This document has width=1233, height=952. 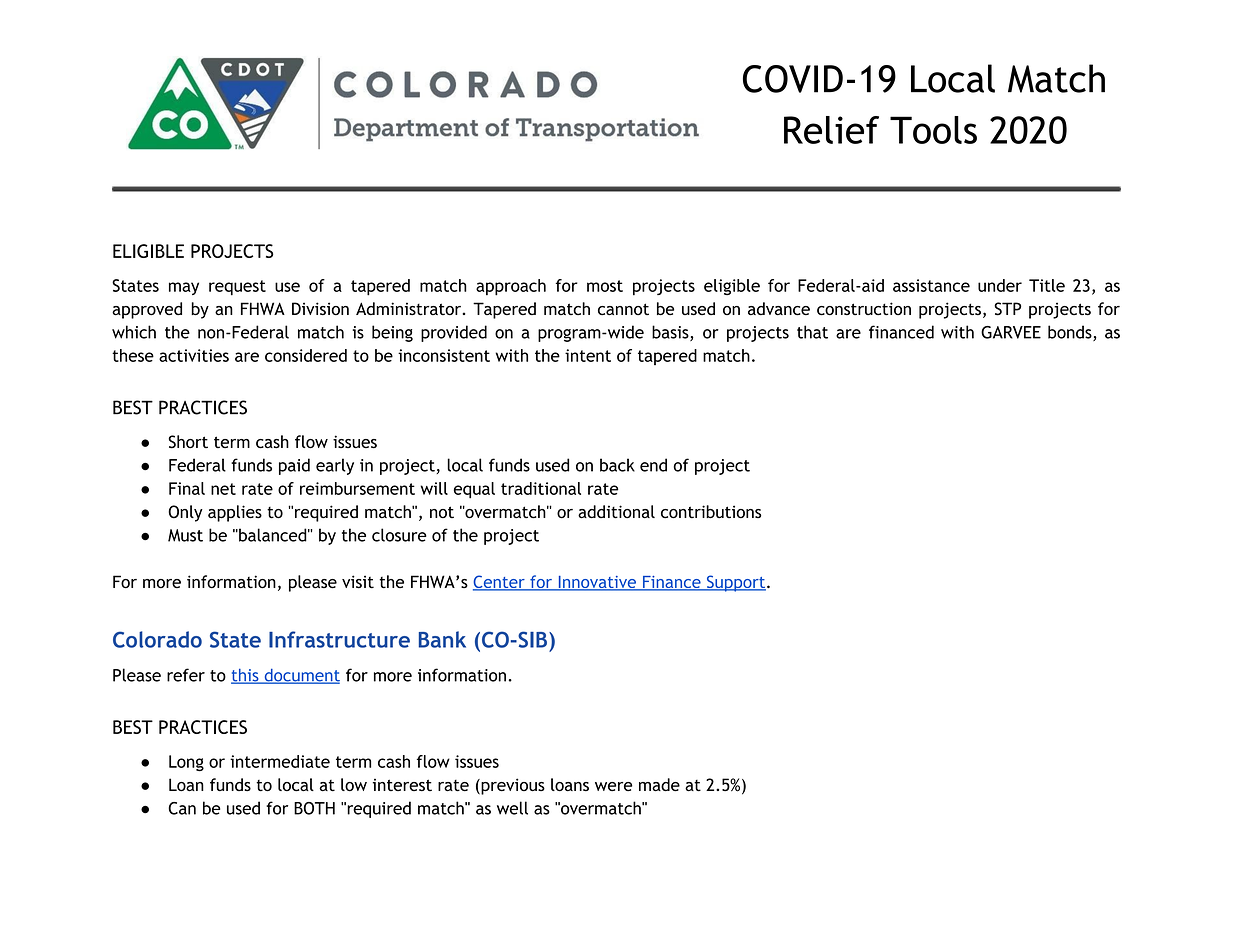 I want to click on Relief, so click(x=831, y=130).
